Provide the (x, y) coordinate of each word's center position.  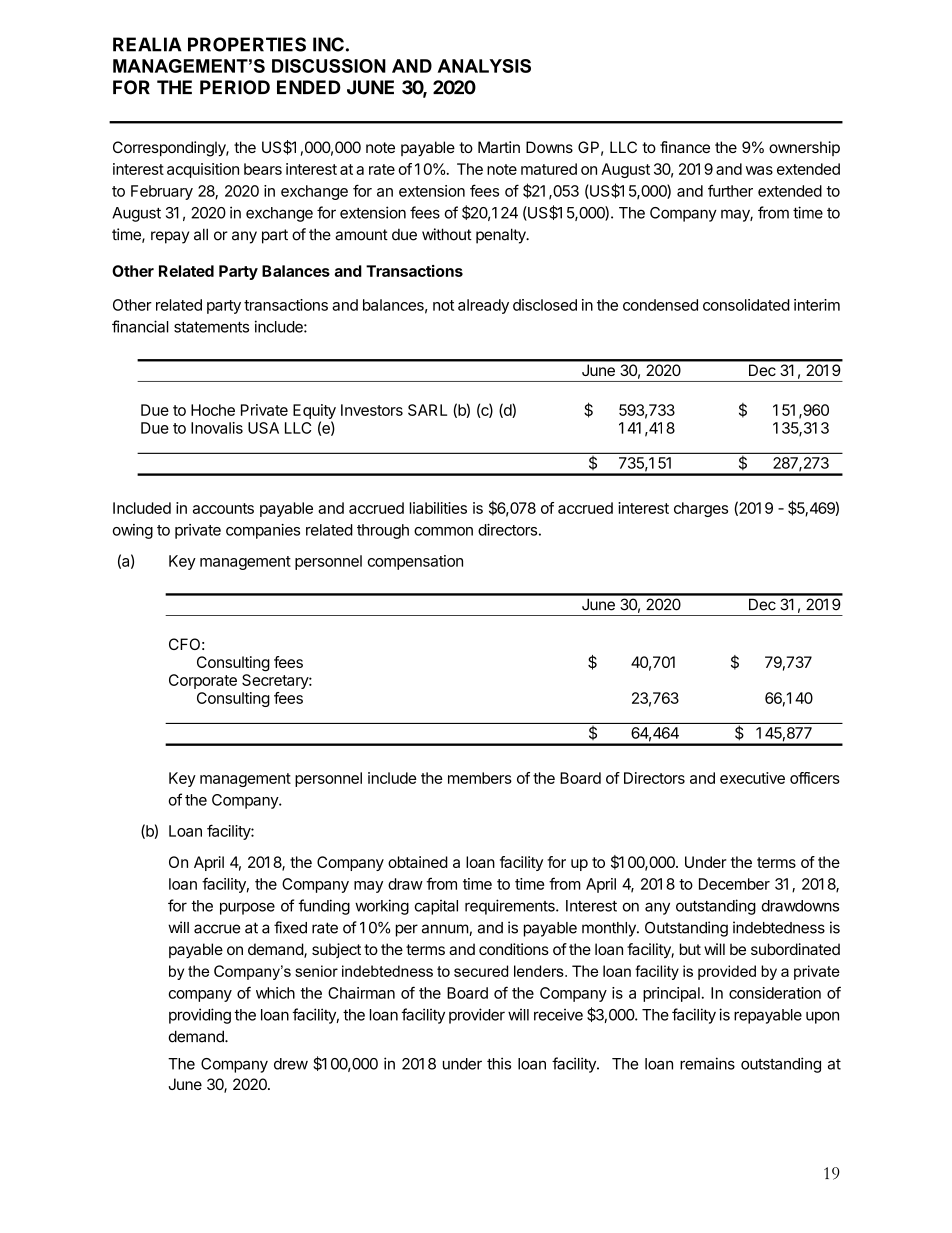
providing (200, 1016)
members (480, 778)
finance (685, 147)
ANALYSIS (484, 66)
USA (263, 428)
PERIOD (235, 87)
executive (752, 778)
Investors (372, 410)
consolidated (746, 305)
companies (263, 531)
